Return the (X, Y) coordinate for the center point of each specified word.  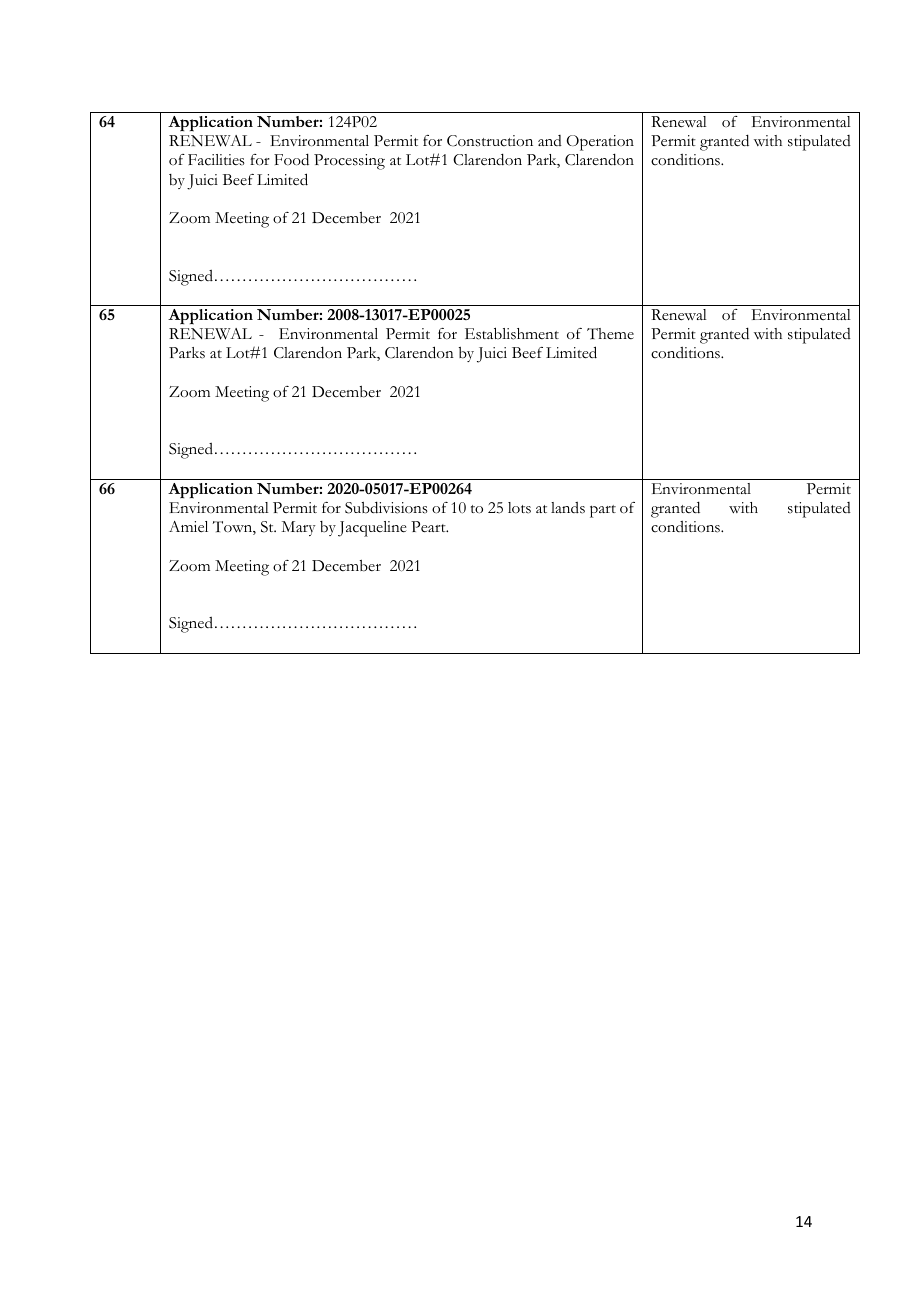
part (603, 511)
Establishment (512, 333)
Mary (298, 528)
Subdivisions (386, 507)
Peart (429, 527)
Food (291, 159)
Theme (610, 334)
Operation (600, 143)
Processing (349, 162)
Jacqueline (372, 529)
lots (519, 508)
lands (568, 508)
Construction (490, 141)
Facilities (216, 160)
